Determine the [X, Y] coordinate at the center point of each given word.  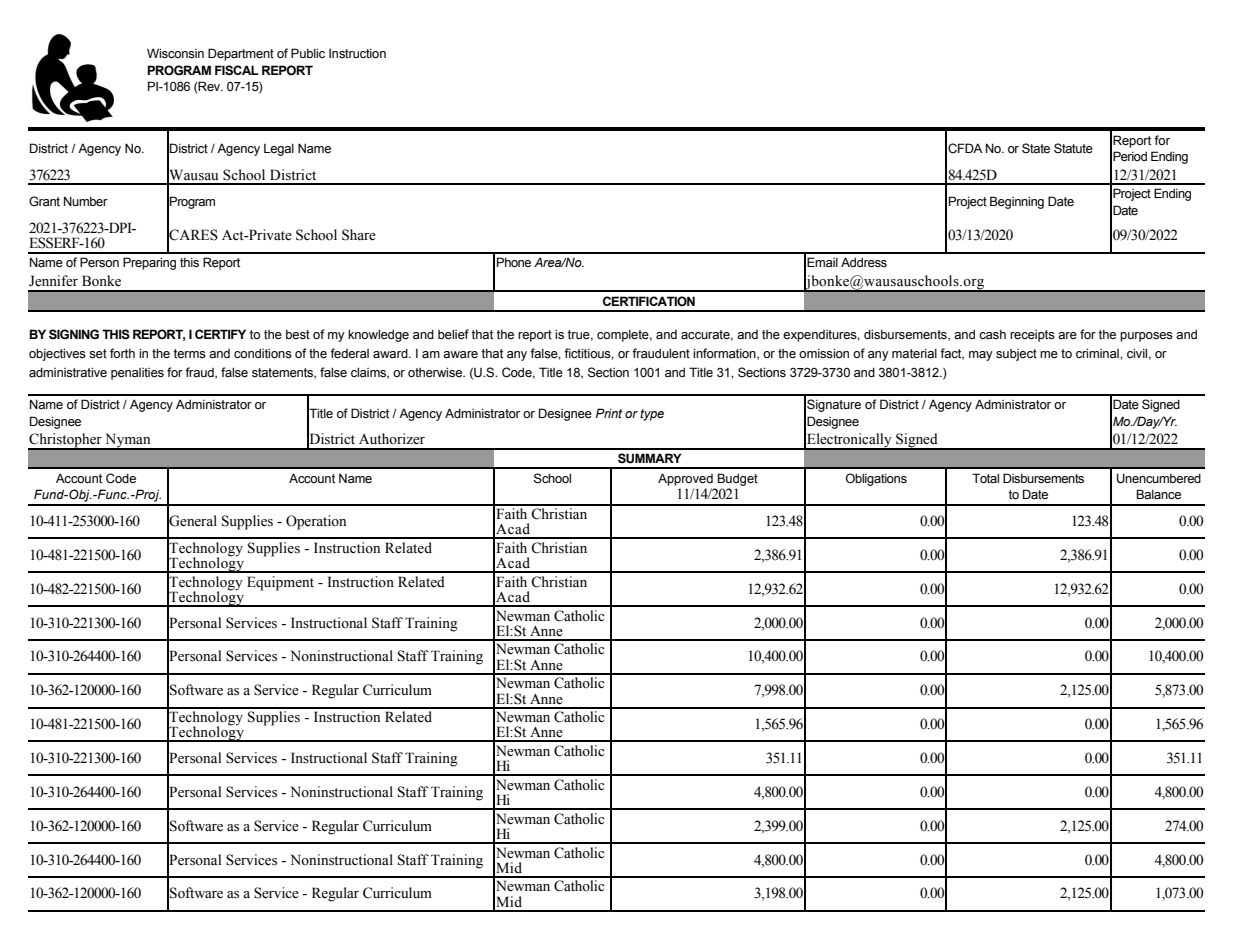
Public [308, 53]
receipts [1032, 336]
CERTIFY [220, 334]
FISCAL [237, 70]
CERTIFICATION [649, 301]
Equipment [280, 583]
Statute [1073, 148]
